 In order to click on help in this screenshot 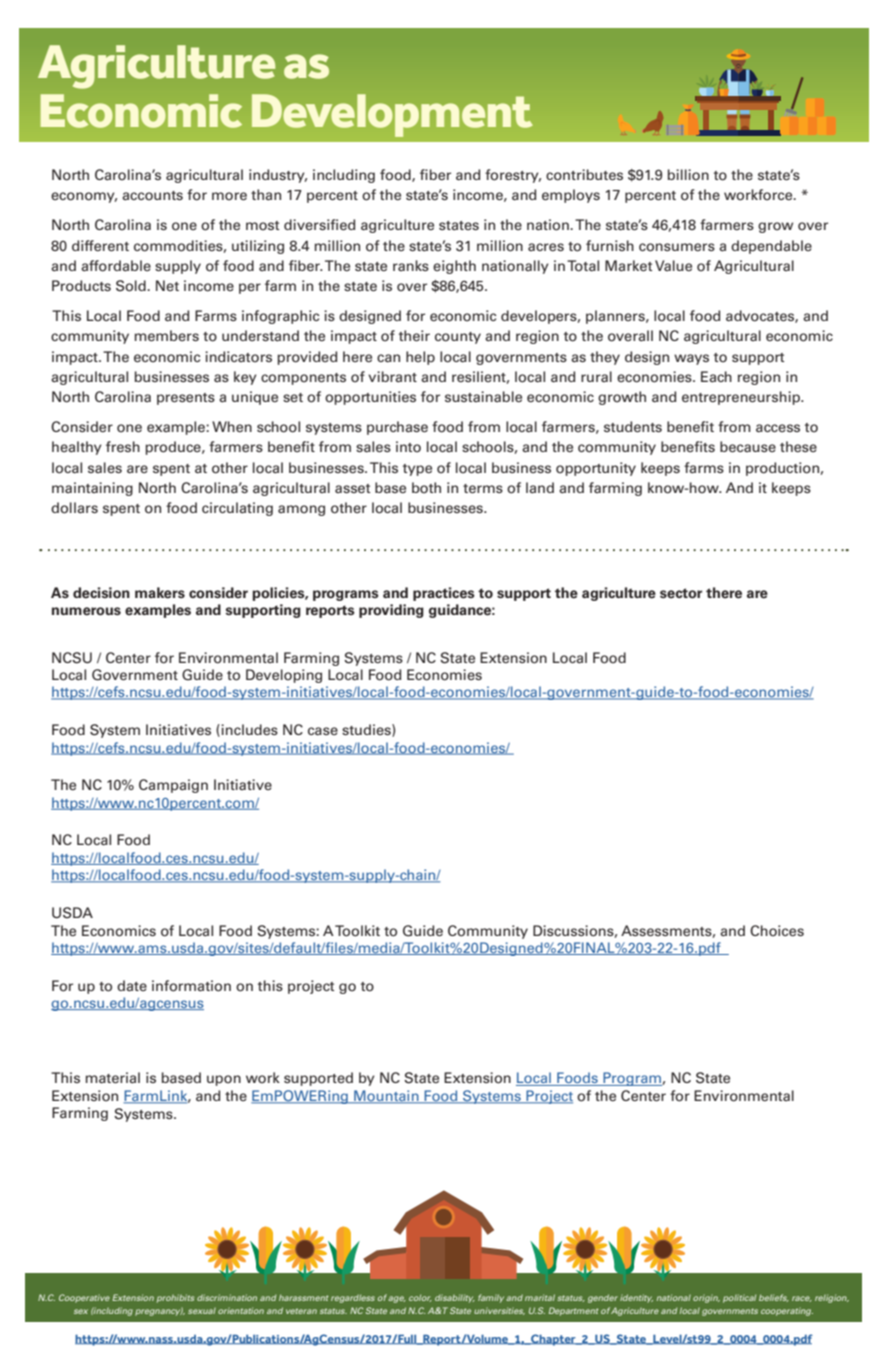, I will do `click(420, 358)`.
